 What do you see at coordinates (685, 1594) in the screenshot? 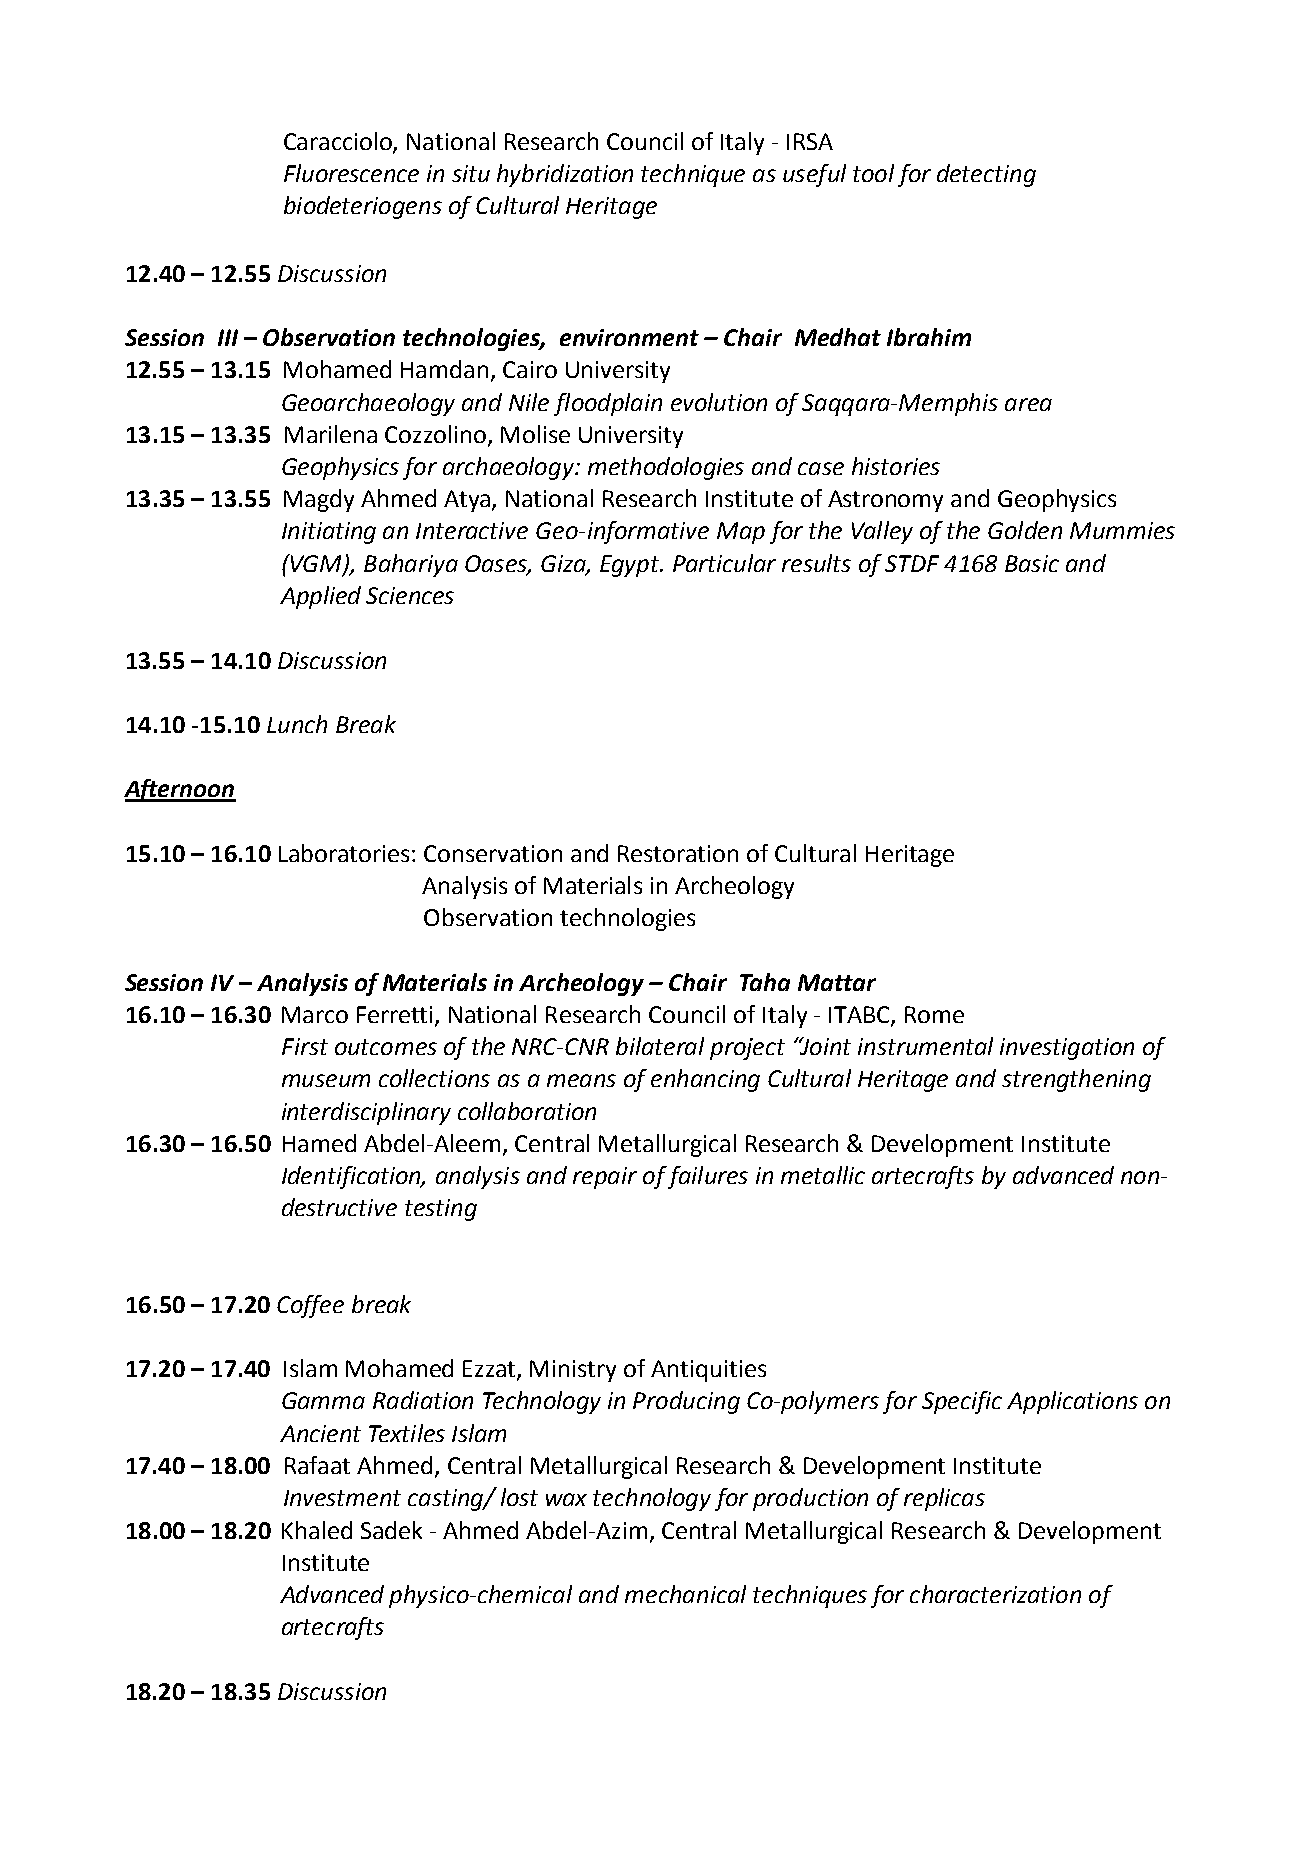
I see `mechanical` at bounding box center [685, 1594].
